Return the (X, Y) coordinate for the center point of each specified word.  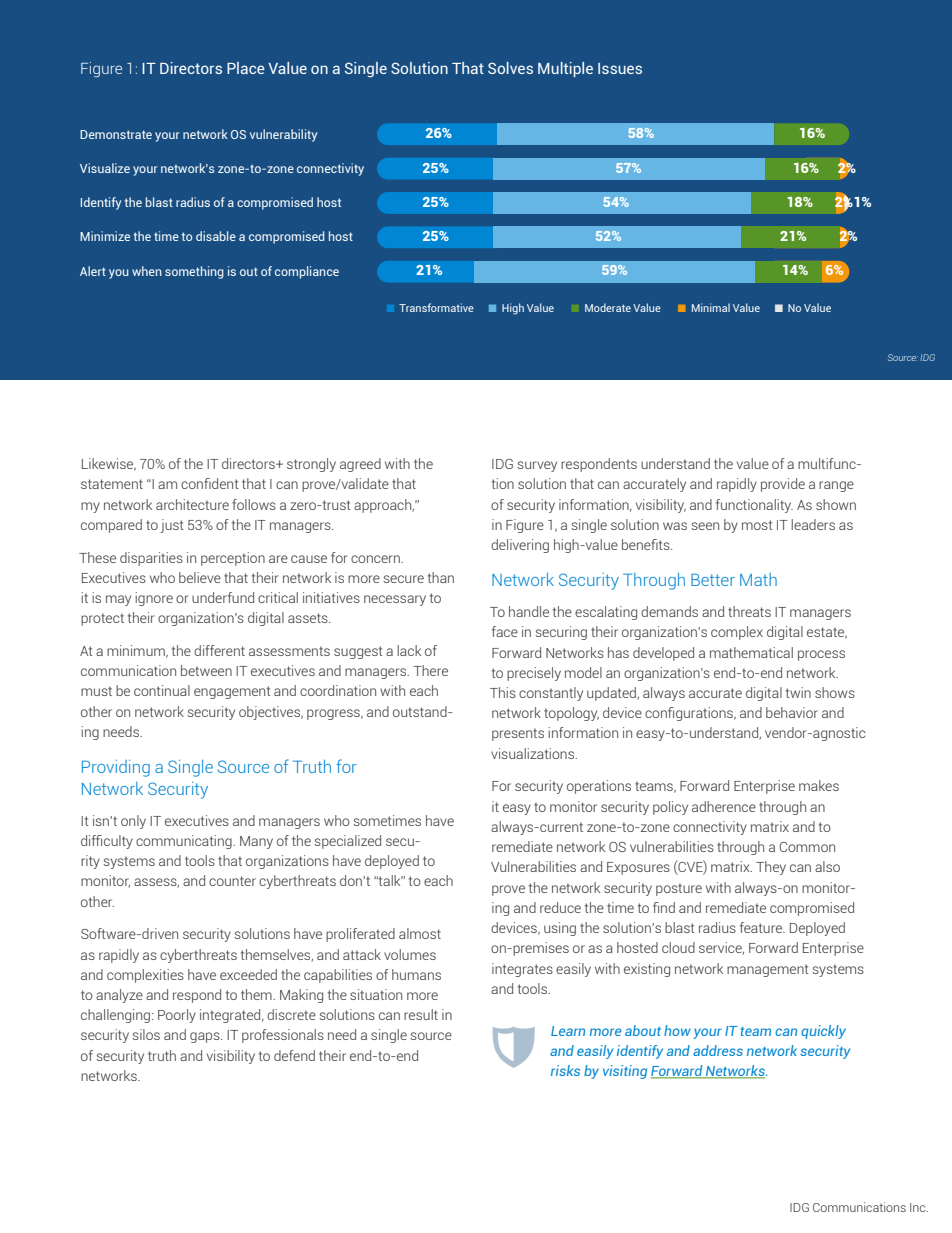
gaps (206, 1037)
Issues (620, 68)
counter (232, 881)
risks (565, 1070)
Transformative (436, 307)
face (505, 631)
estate (827, 633)
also (827, 866)
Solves (510, 68)
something (194, 272)
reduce (560, 907)
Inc (919, 1207)
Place (246, 68)
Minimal (711, 307)
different (219, 650)
